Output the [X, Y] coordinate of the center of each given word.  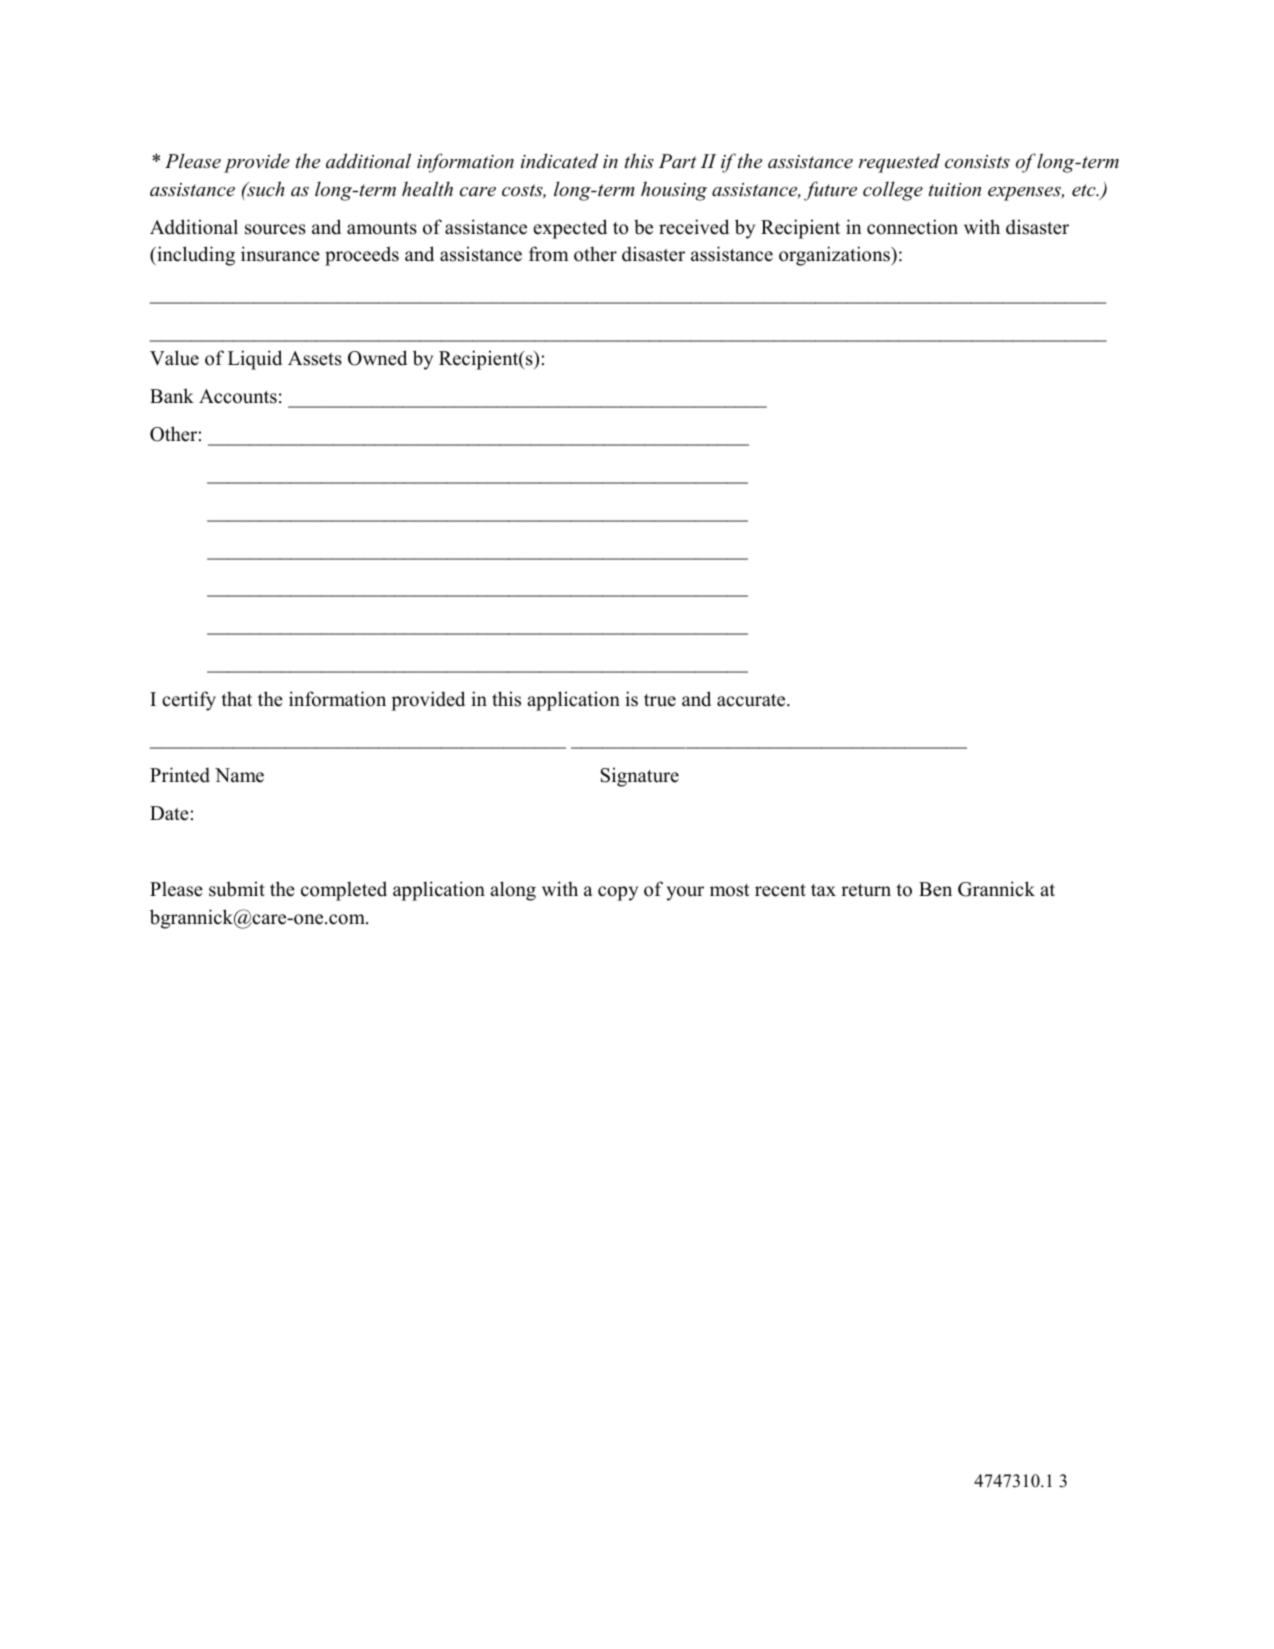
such [264, 189]
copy [618, 893]
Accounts [238, 396]
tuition [955, 190]
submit [237, 889]
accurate [752, 700]
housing [674, 191]
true [660, 700]
